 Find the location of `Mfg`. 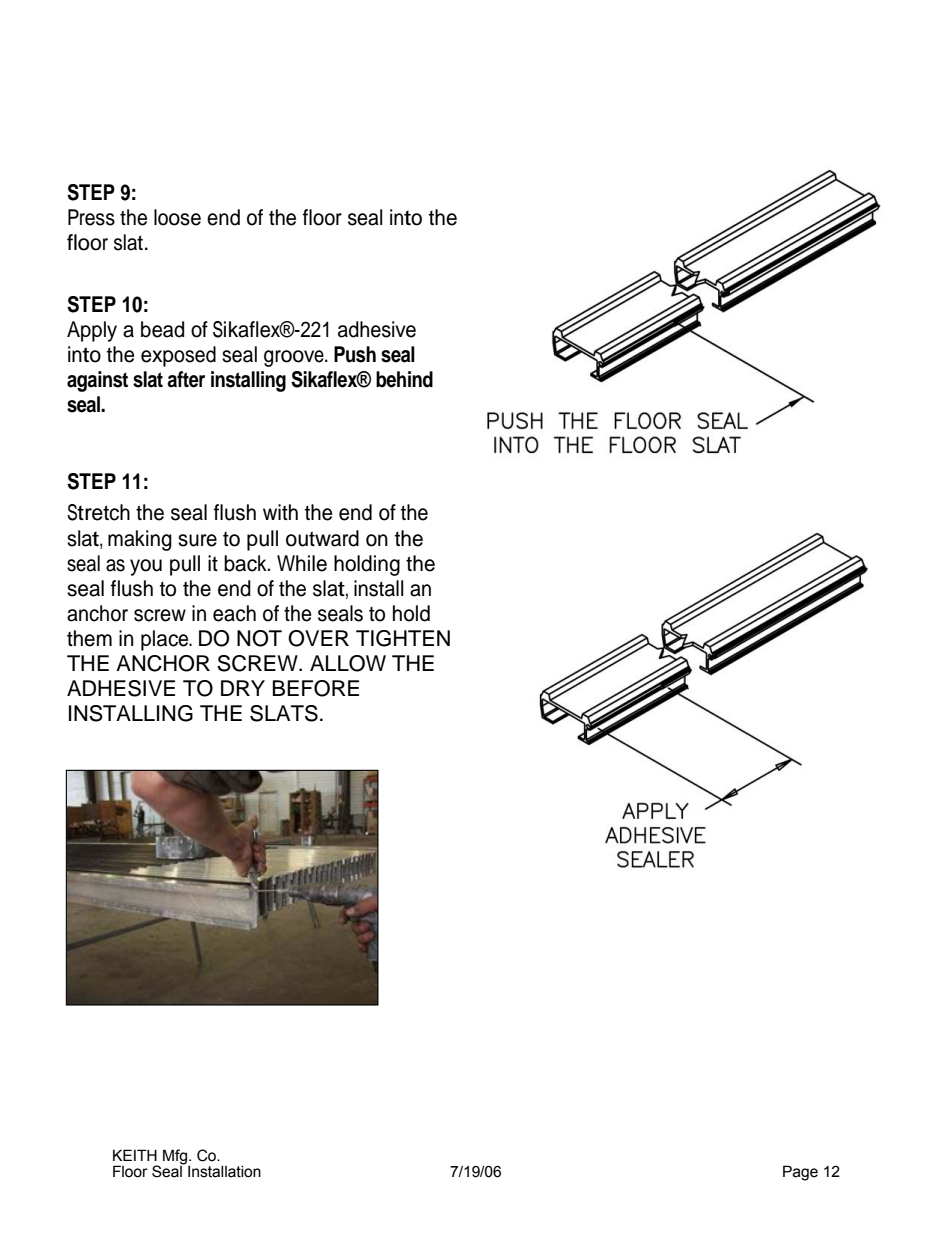

Mfg is located at coordinates (176, 1158).
